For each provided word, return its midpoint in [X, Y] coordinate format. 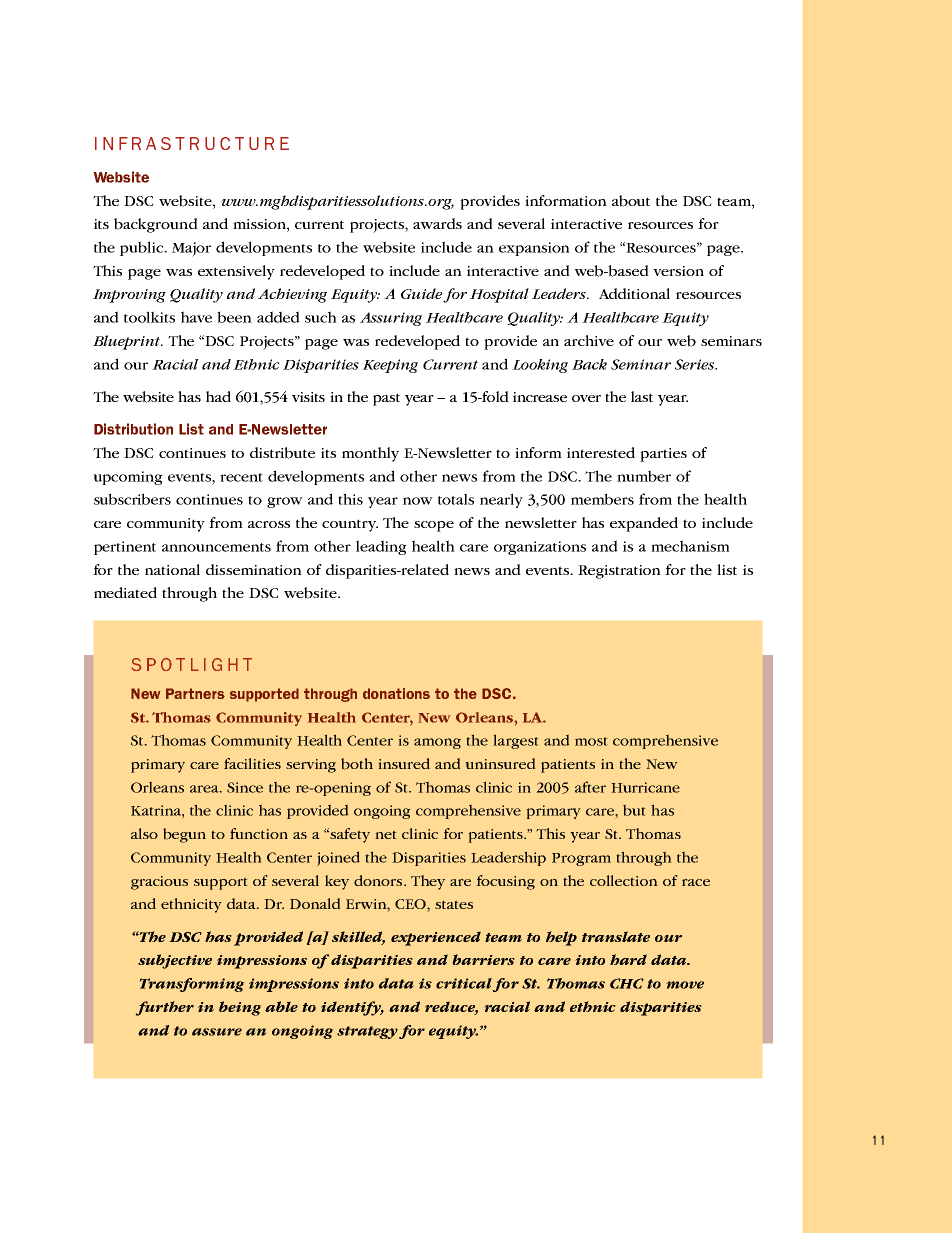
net [386, 834]
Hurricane [645, 787]
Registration [619, 572]
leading [381, 547]
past [386, 399]
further [164, 1008]
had [218, 396]
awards [437, 223]
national [172, 569]
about [631, 201]
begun [184, 835]
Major [191, 249]
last [642, 396]
